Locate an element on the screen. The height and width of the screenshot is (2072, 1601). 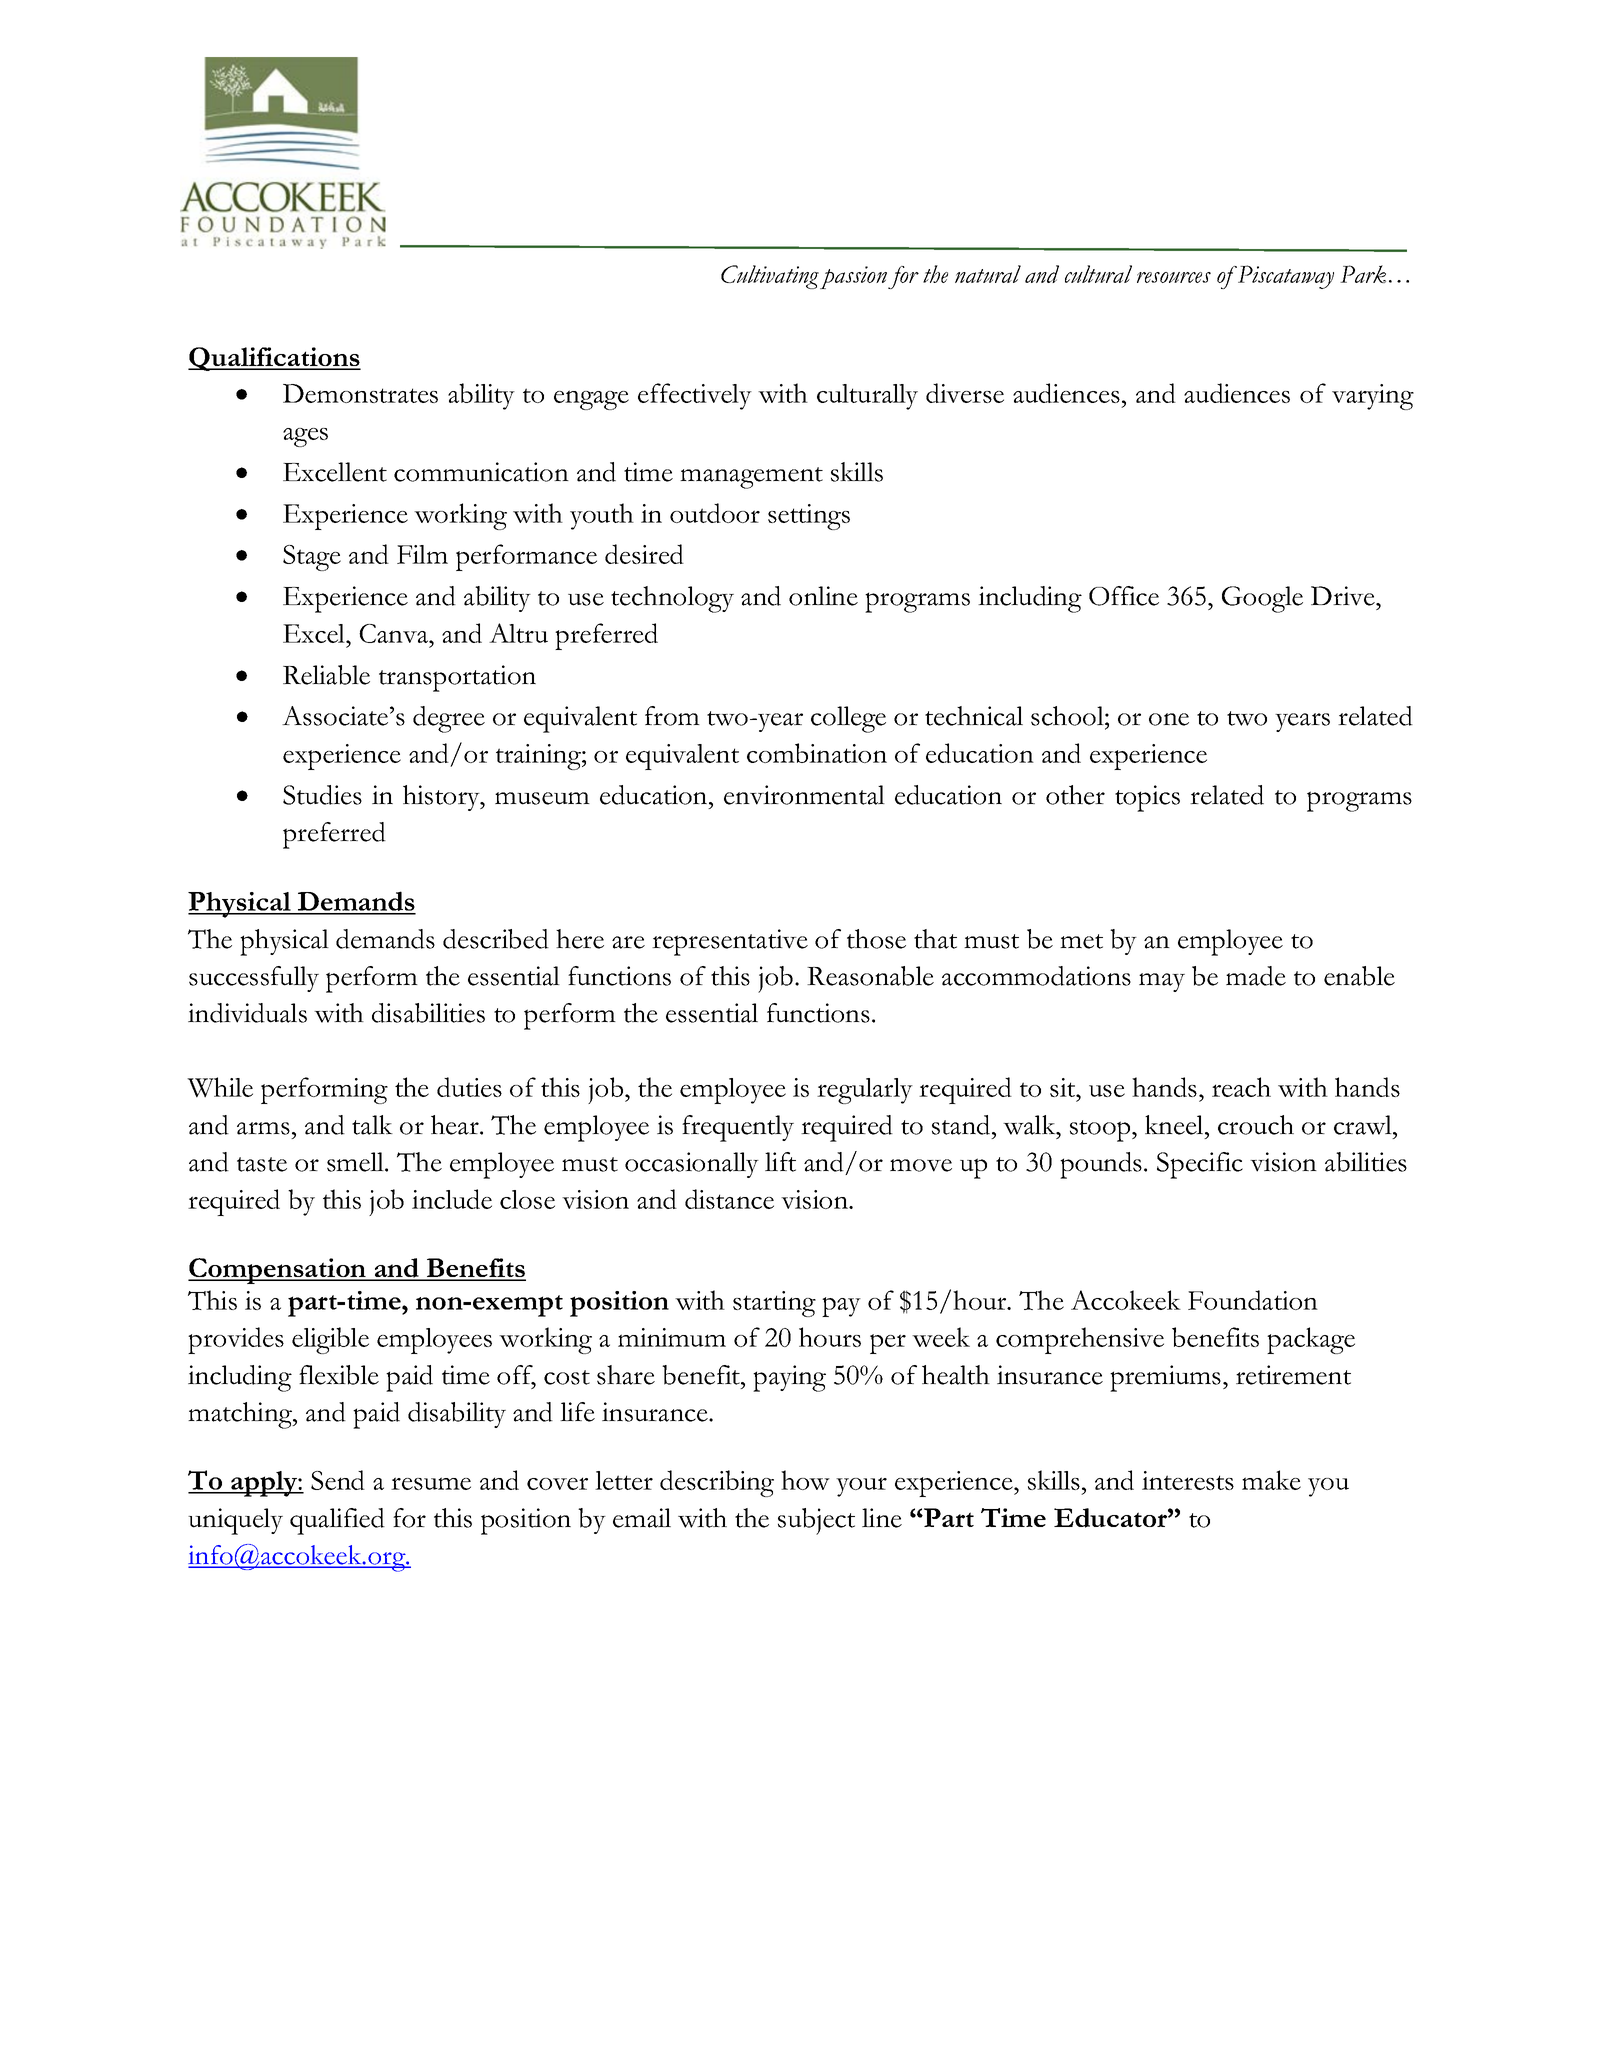
how is located at coordinates (805, 1480).
